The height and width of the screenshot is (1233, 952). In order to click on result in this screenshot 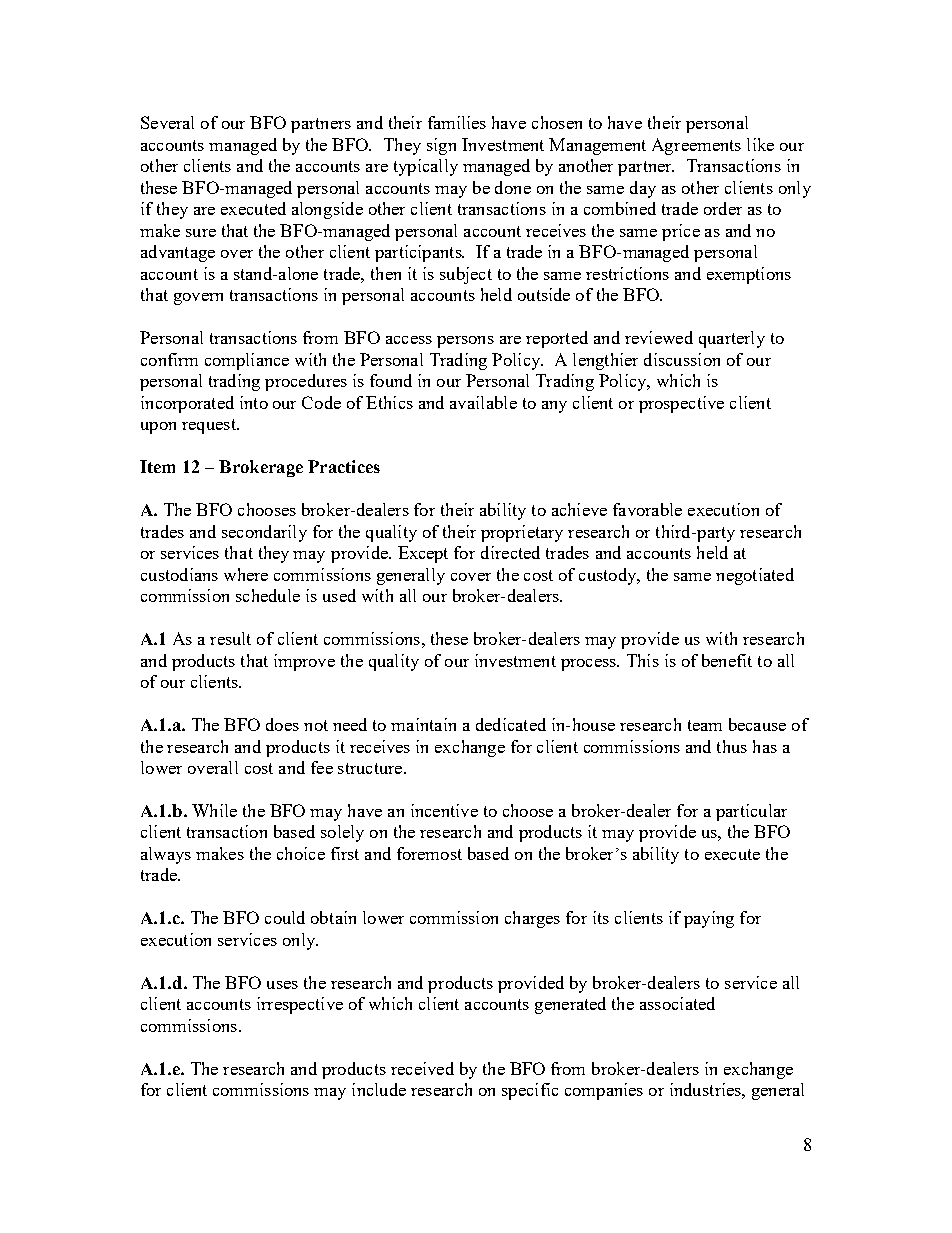, I will do `click(230, 638)`.
